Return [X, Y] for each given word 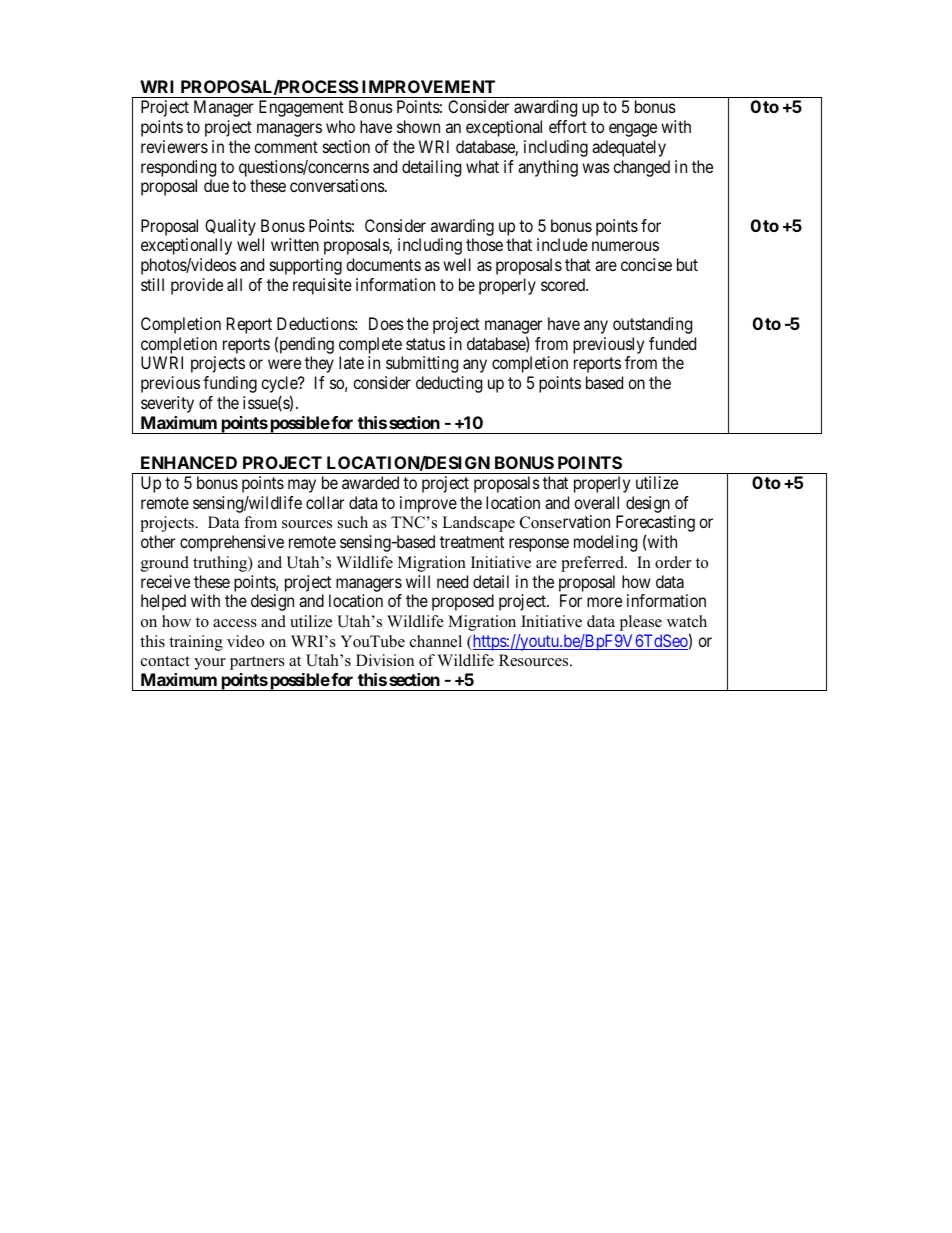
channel [436, 641]
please [640, 623]
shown [418, 126]
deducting [449, 384]
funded [672, 343]
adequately [629, 148]
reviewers [174, 146]
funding [230, 384]
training [196, 643]
